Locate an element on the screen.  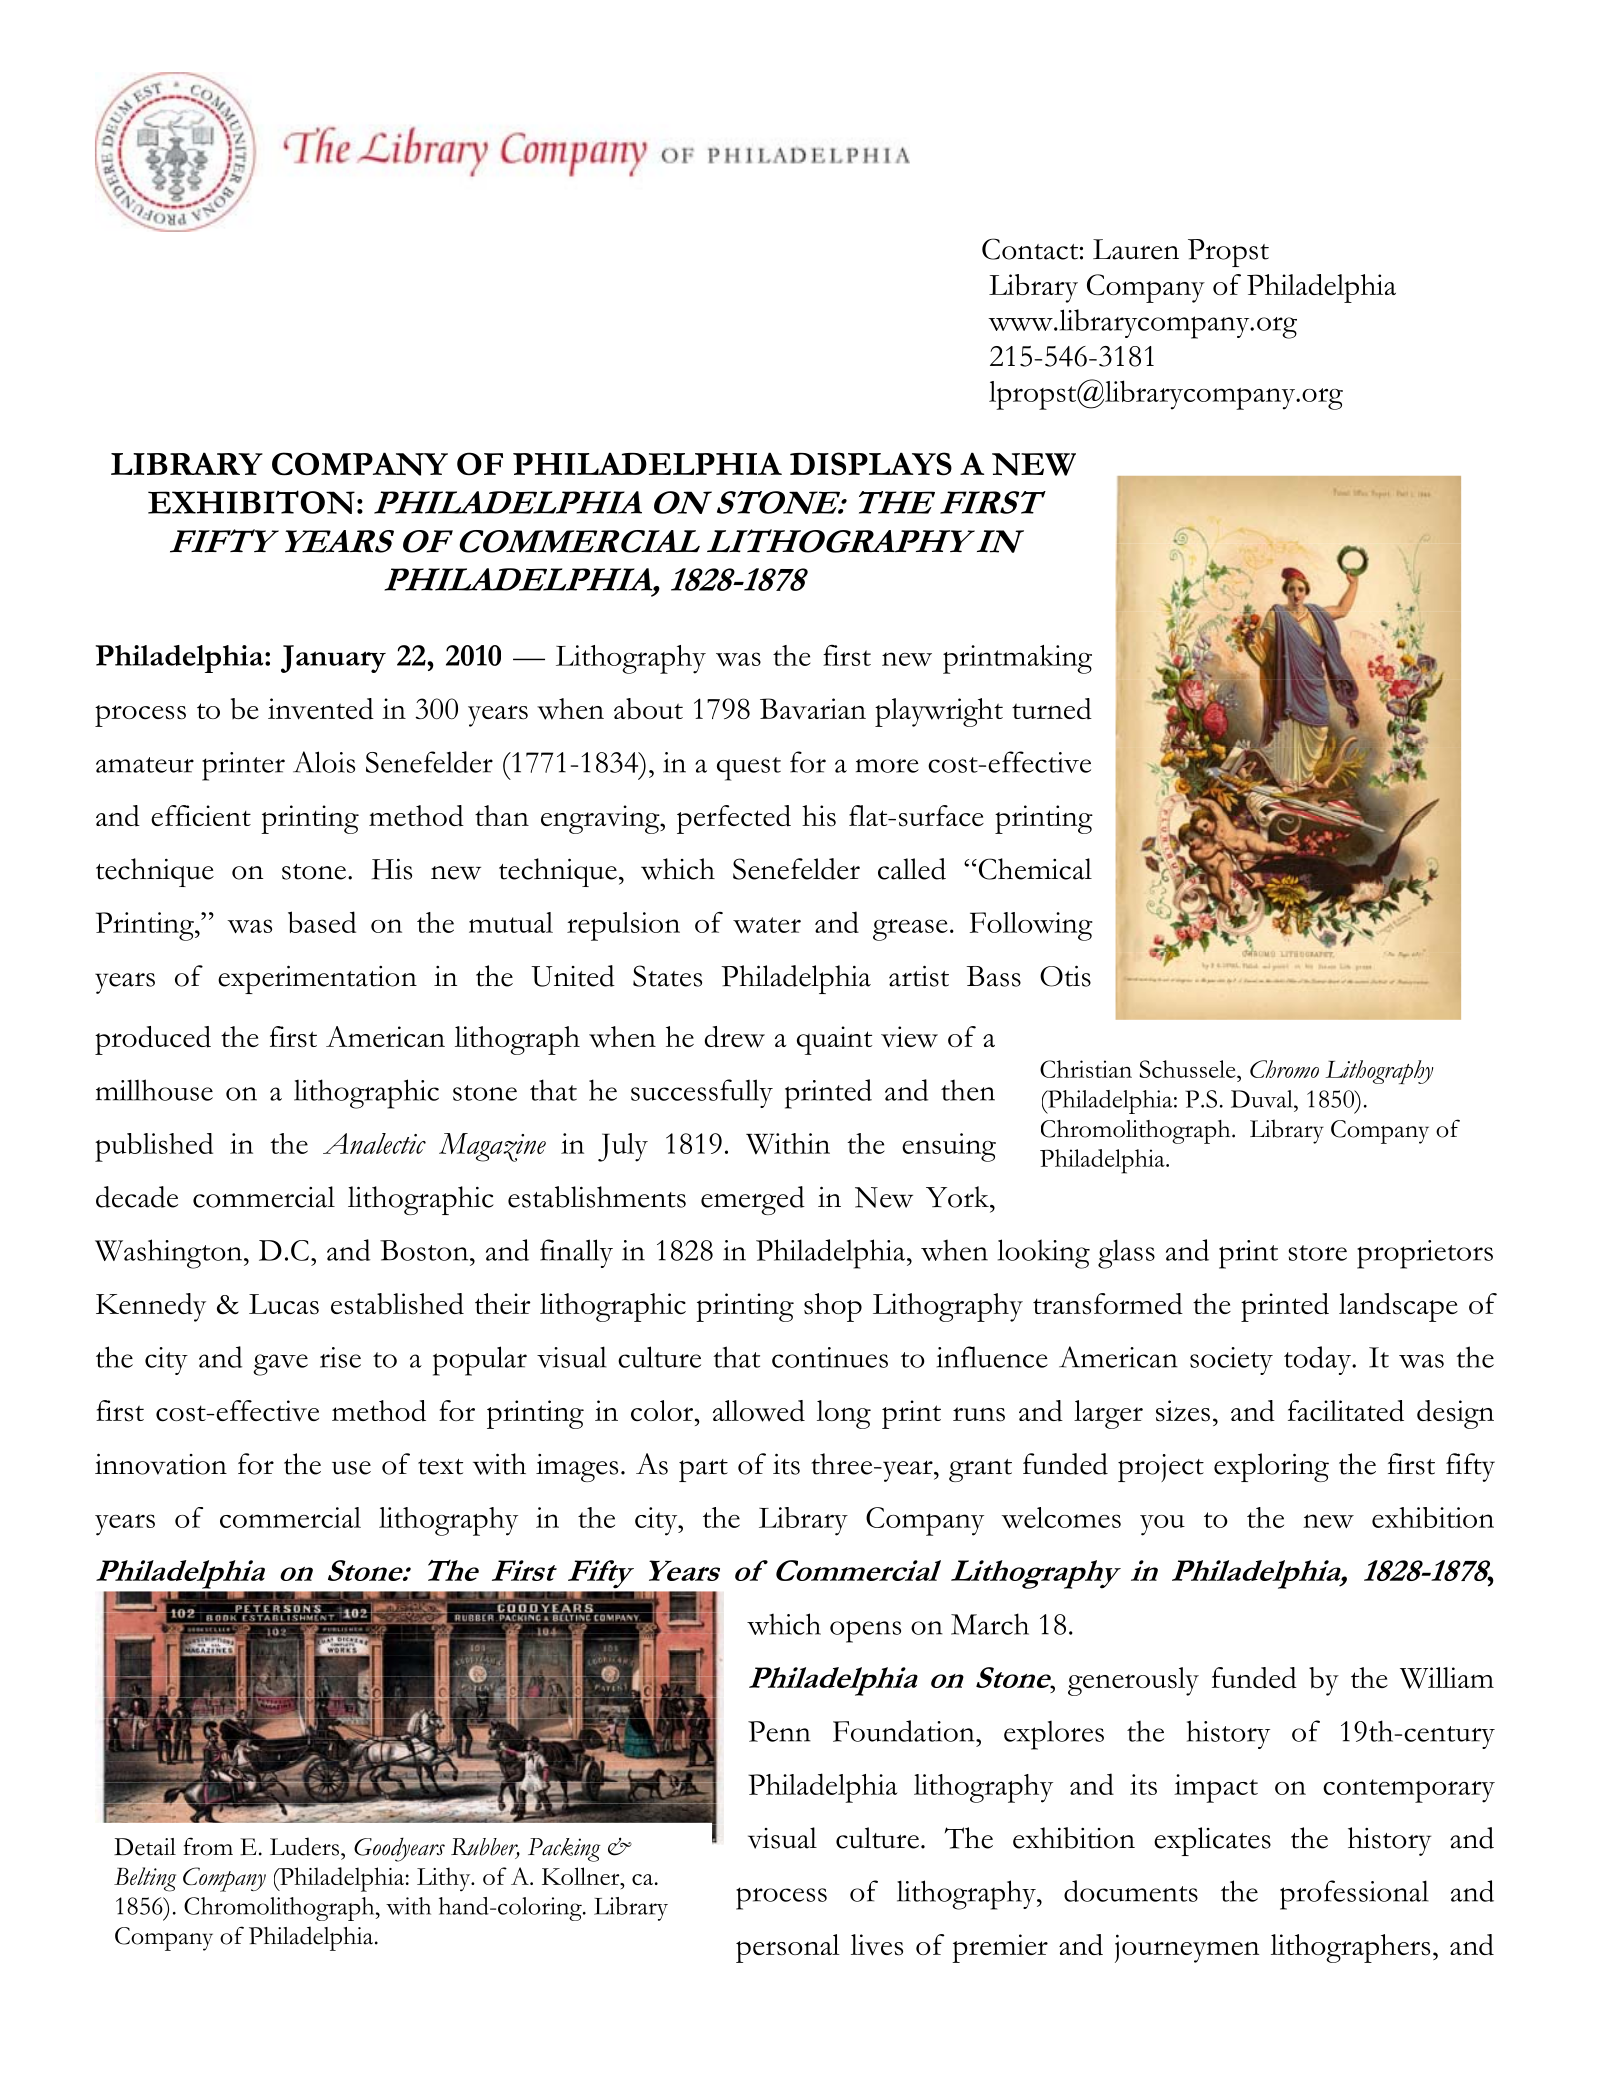
successfully is located at coordinates (702, 1093).
